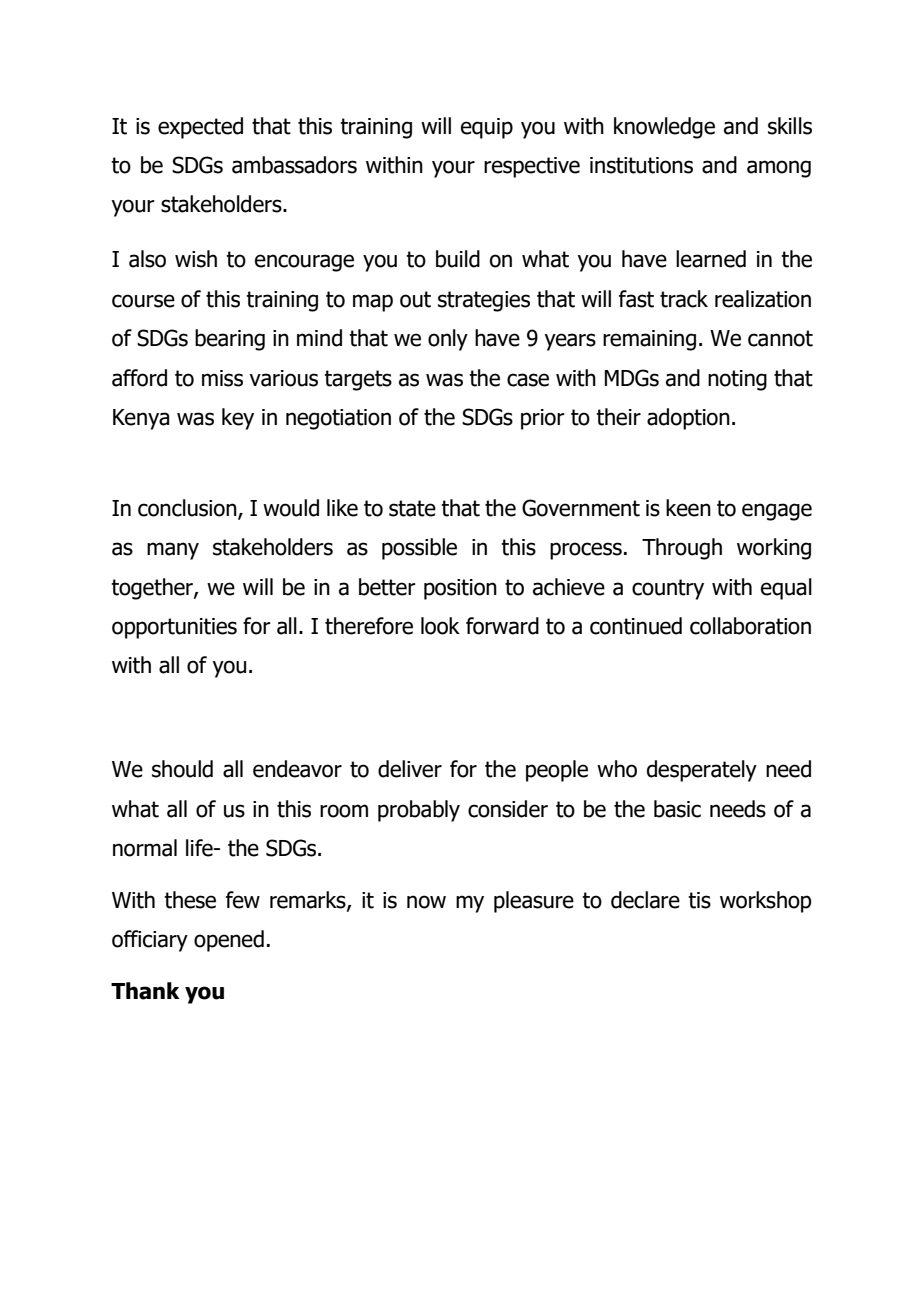  Describe the element at coordinates (238, 419) in the page. I see `key` at that location.
